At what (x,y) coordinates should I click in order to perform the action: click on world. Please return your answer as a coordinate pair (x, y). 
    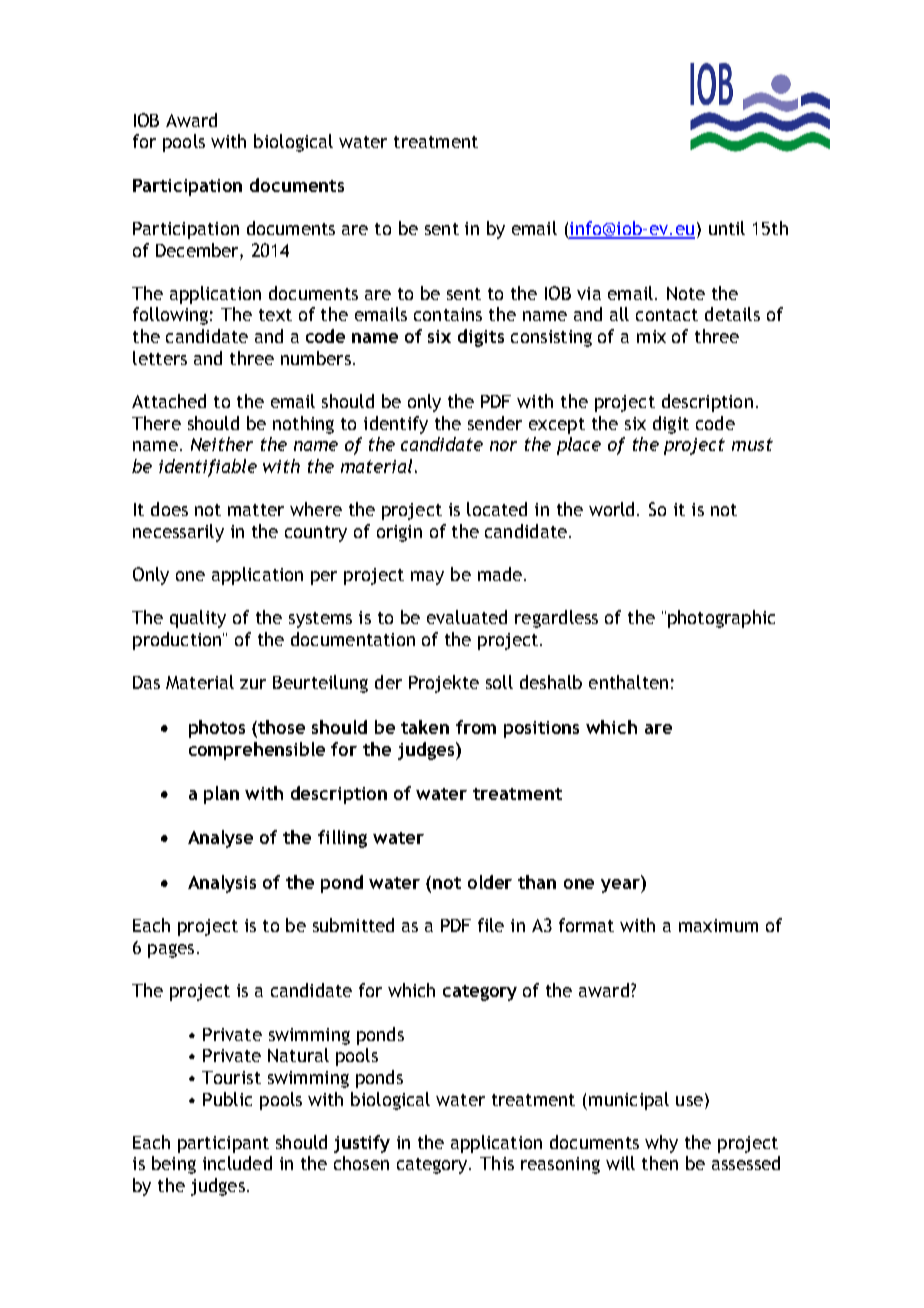
    Looking at the image, I should click on (611, 509).
